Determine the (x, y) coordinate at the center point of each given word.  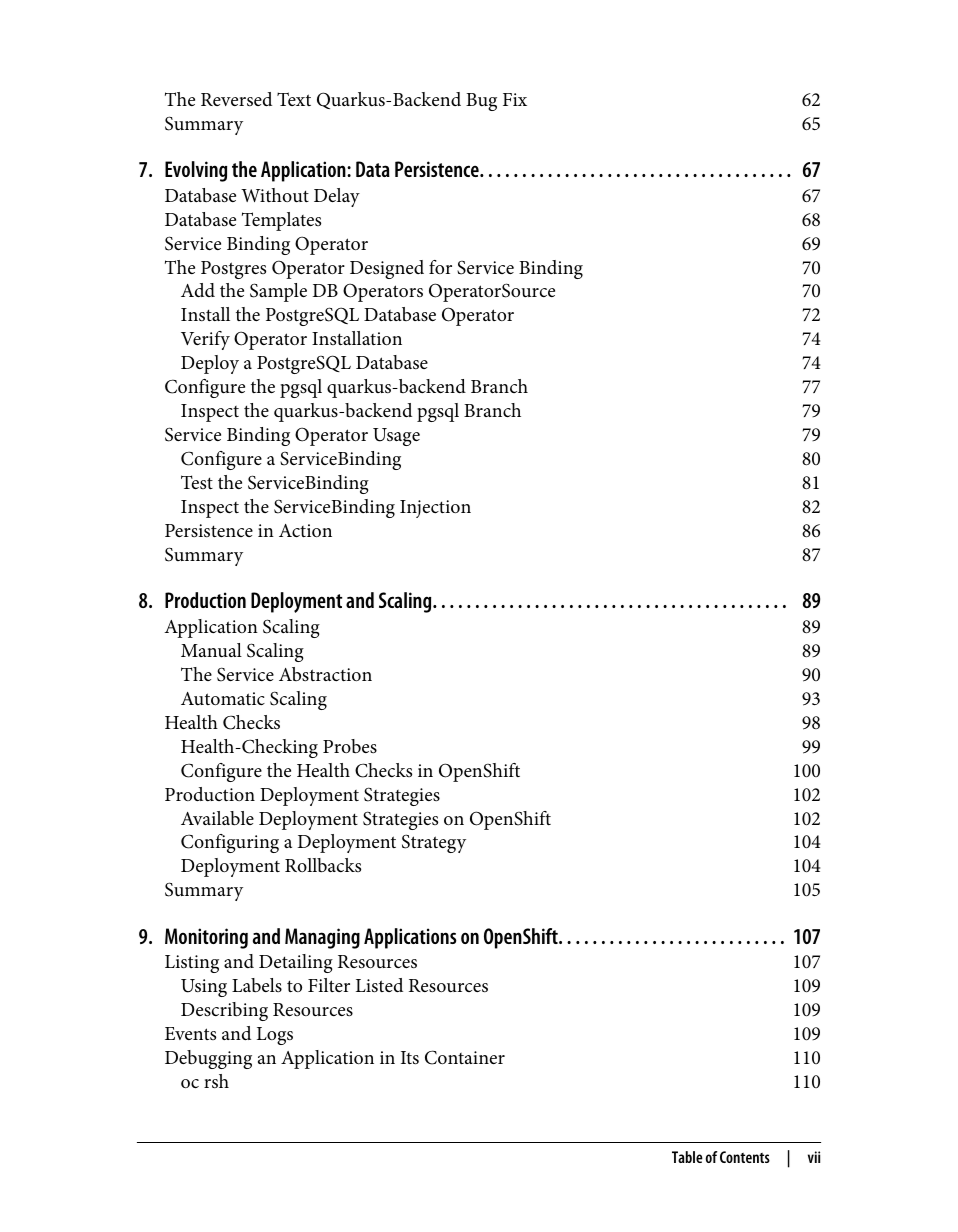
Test (197, 482)
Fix (515, 99)
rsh (216, 1081)
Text (294, 99)
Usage (396, 437)
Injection (435, 509)
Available (217, 818)
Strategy (434, 843)
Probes (350, 746)
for (440, 267)
